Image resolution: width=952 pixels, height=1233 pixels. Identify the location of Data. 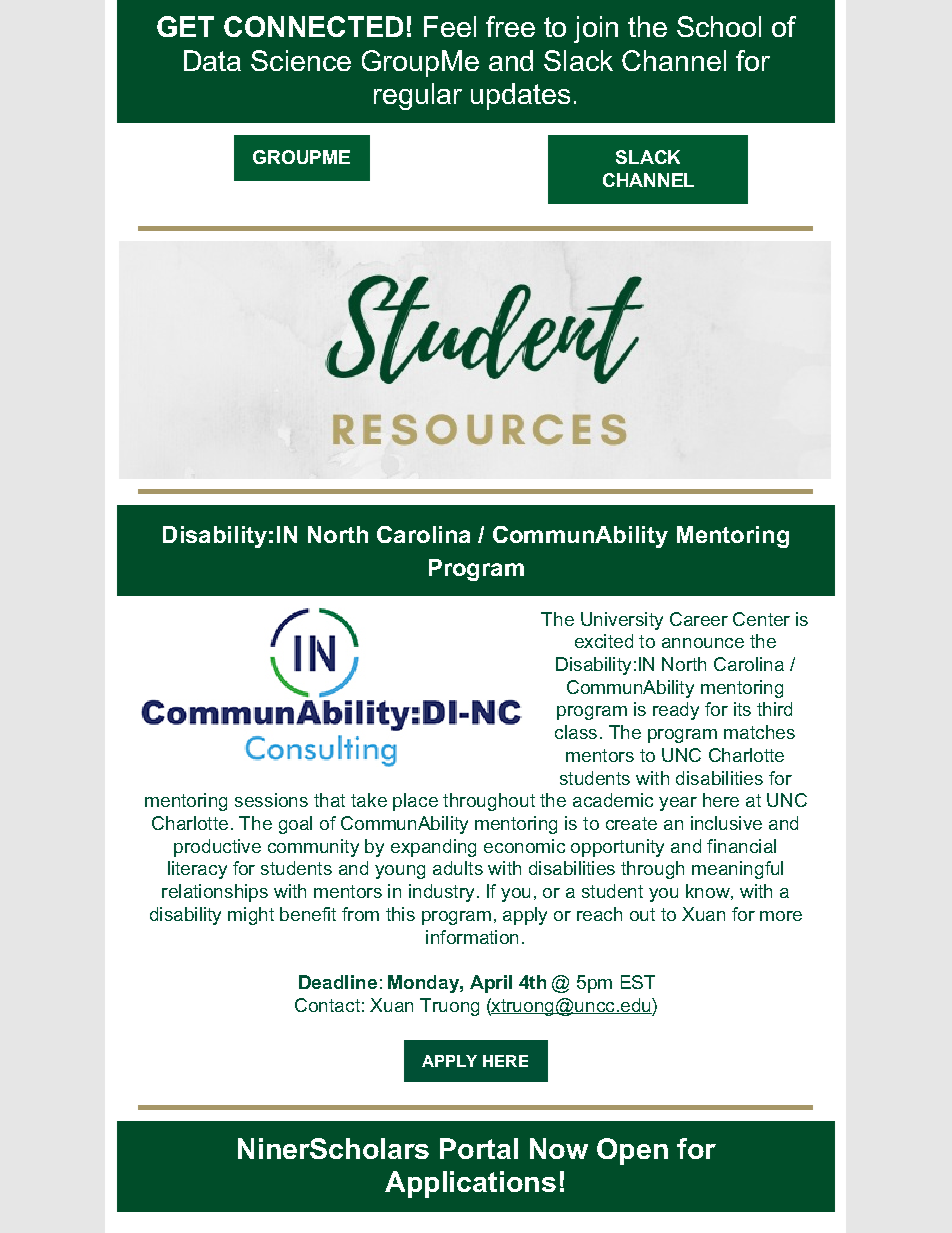
(212, 60).
